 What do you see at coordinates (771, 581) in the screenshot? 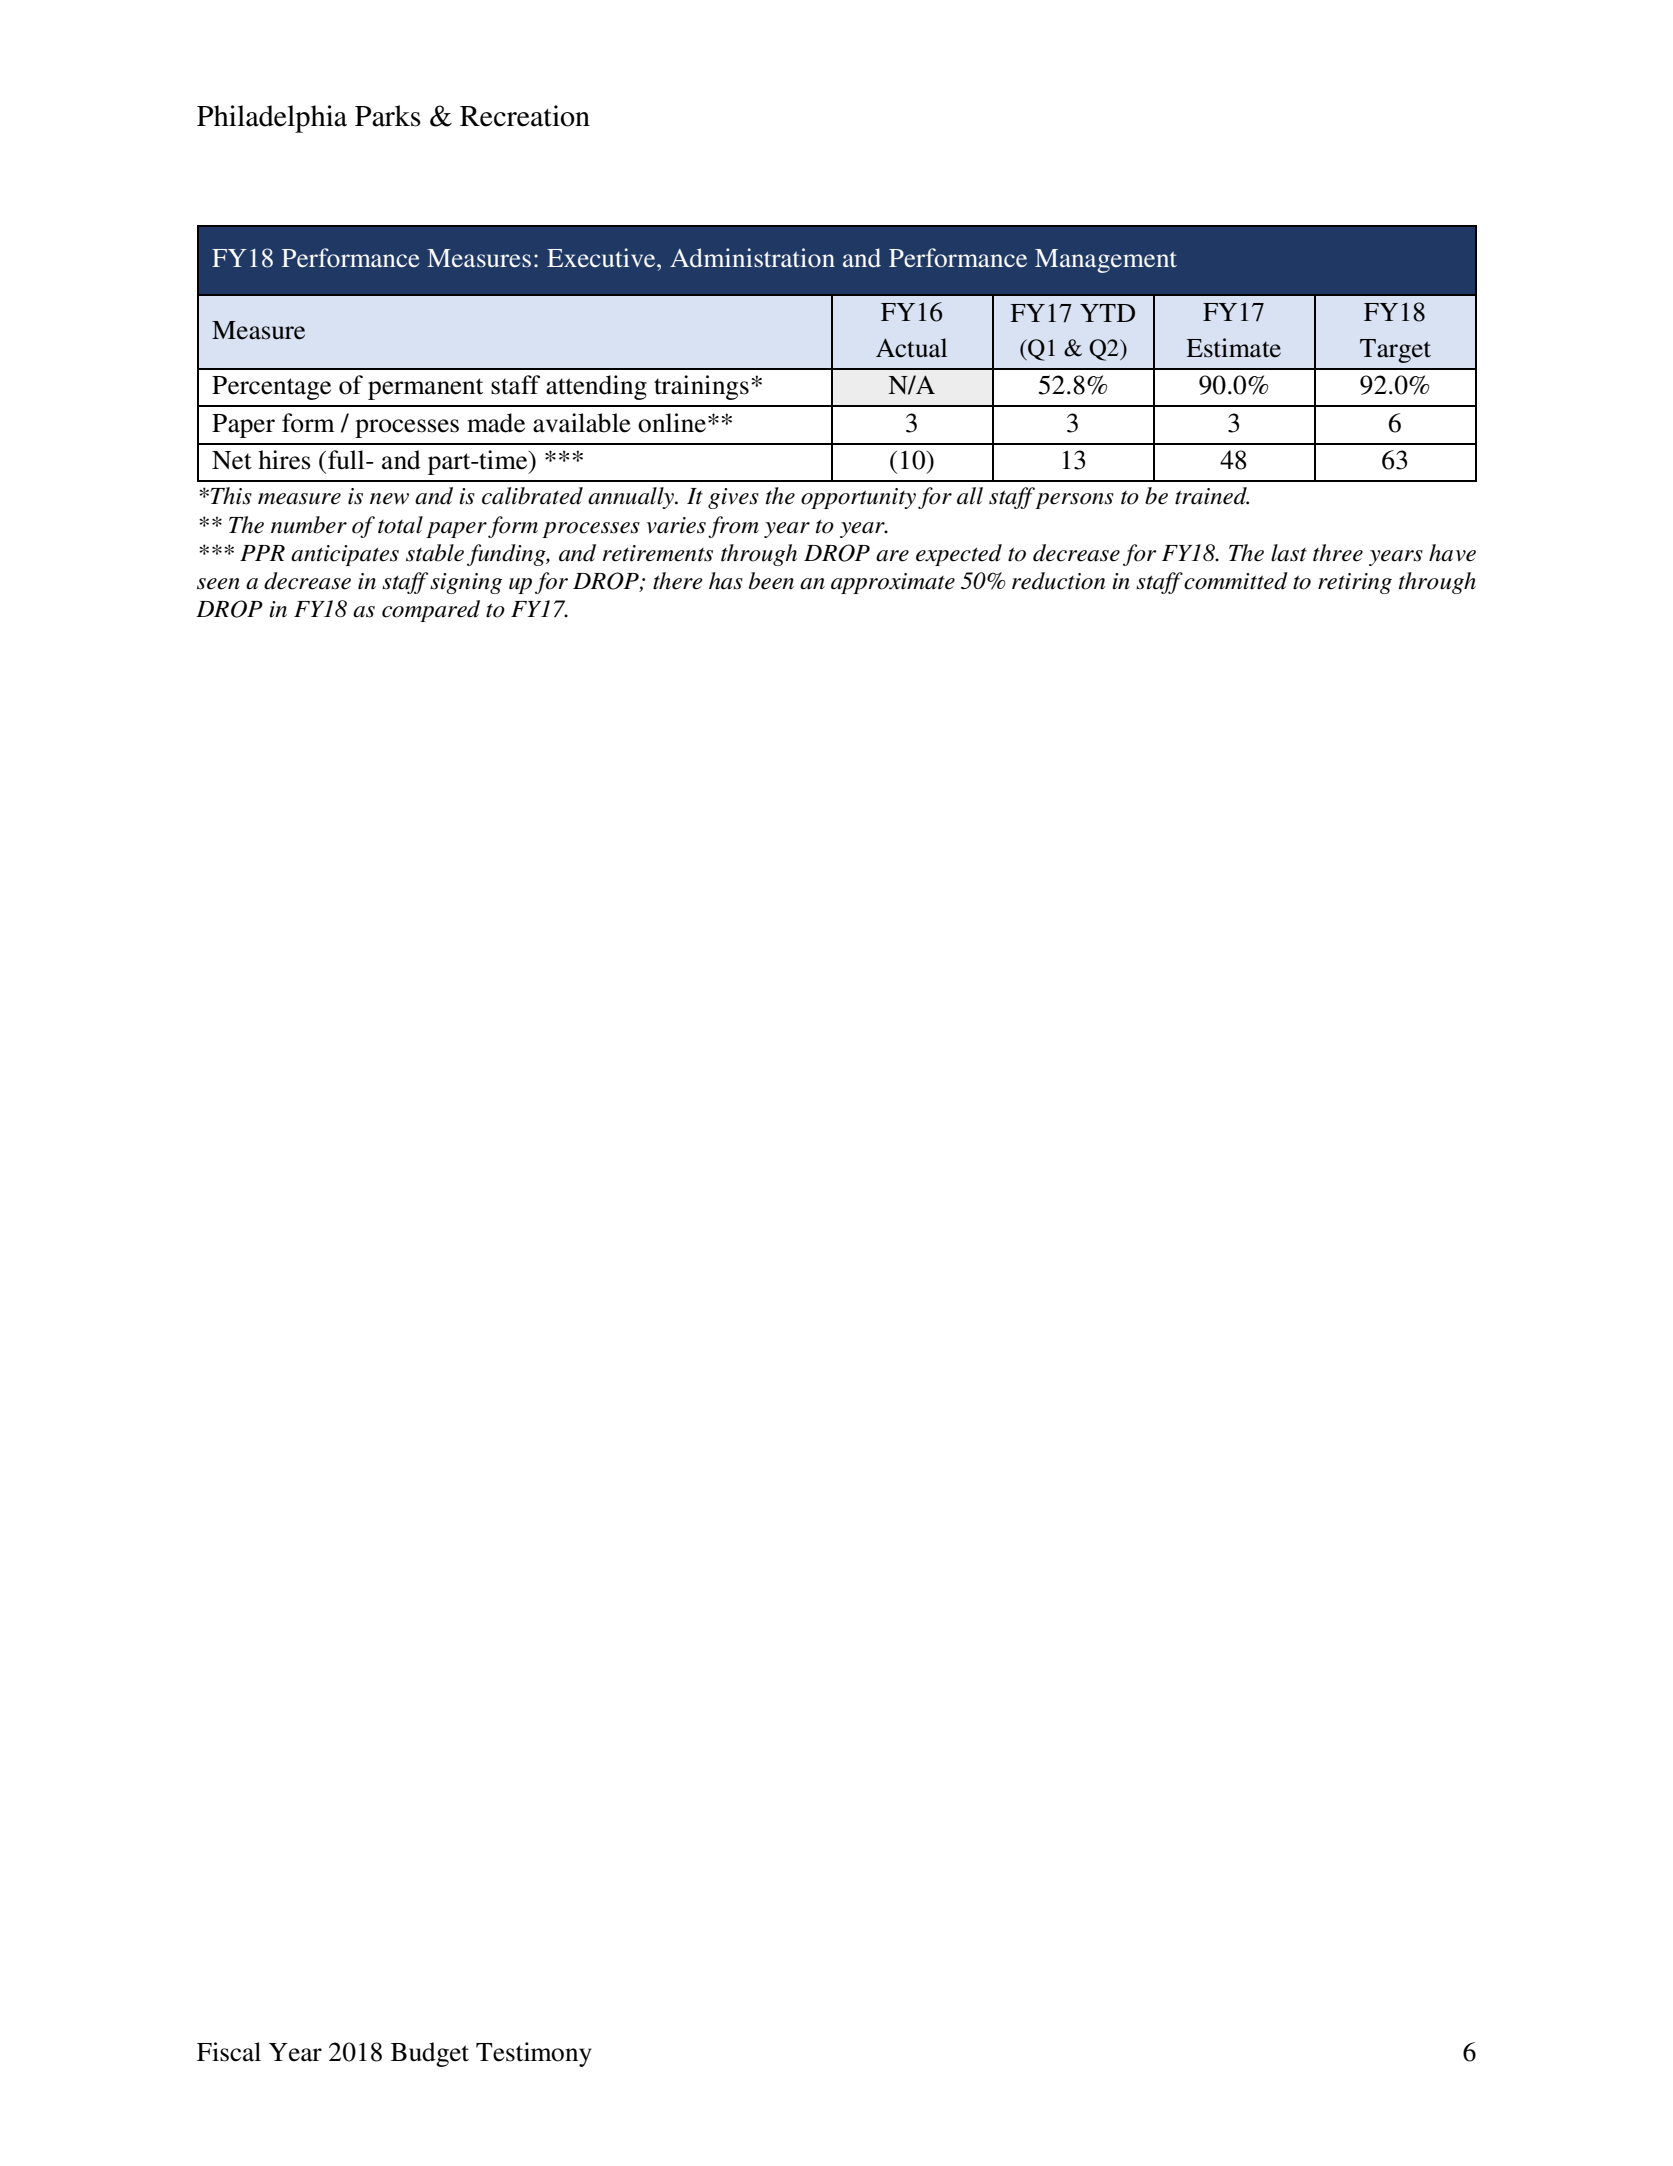
I see `been` at bounding box center [771, 581].
